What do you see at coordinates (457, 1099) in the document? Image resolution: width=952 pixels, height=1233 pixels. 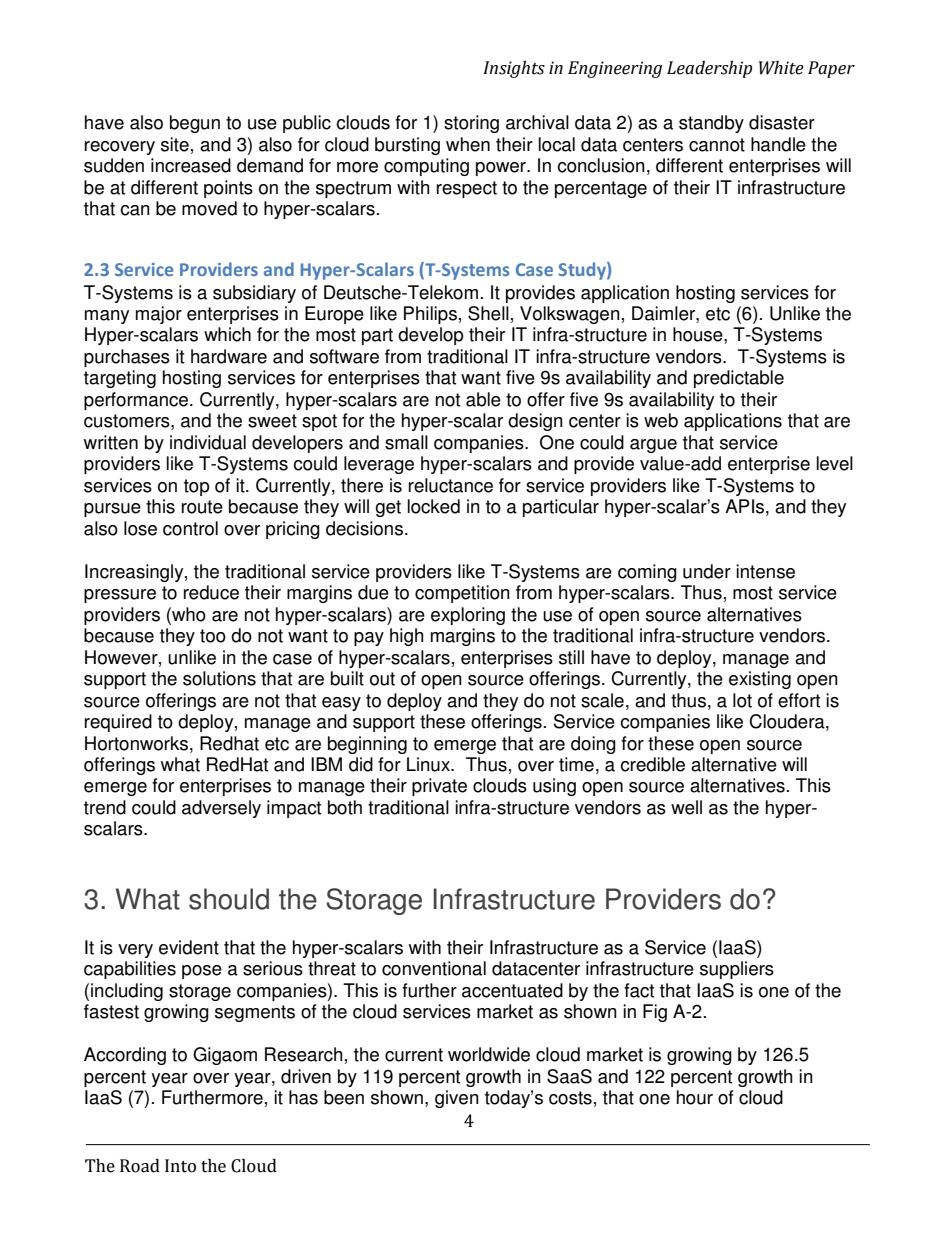 I see `given` at bounding box center [457, 1099].
